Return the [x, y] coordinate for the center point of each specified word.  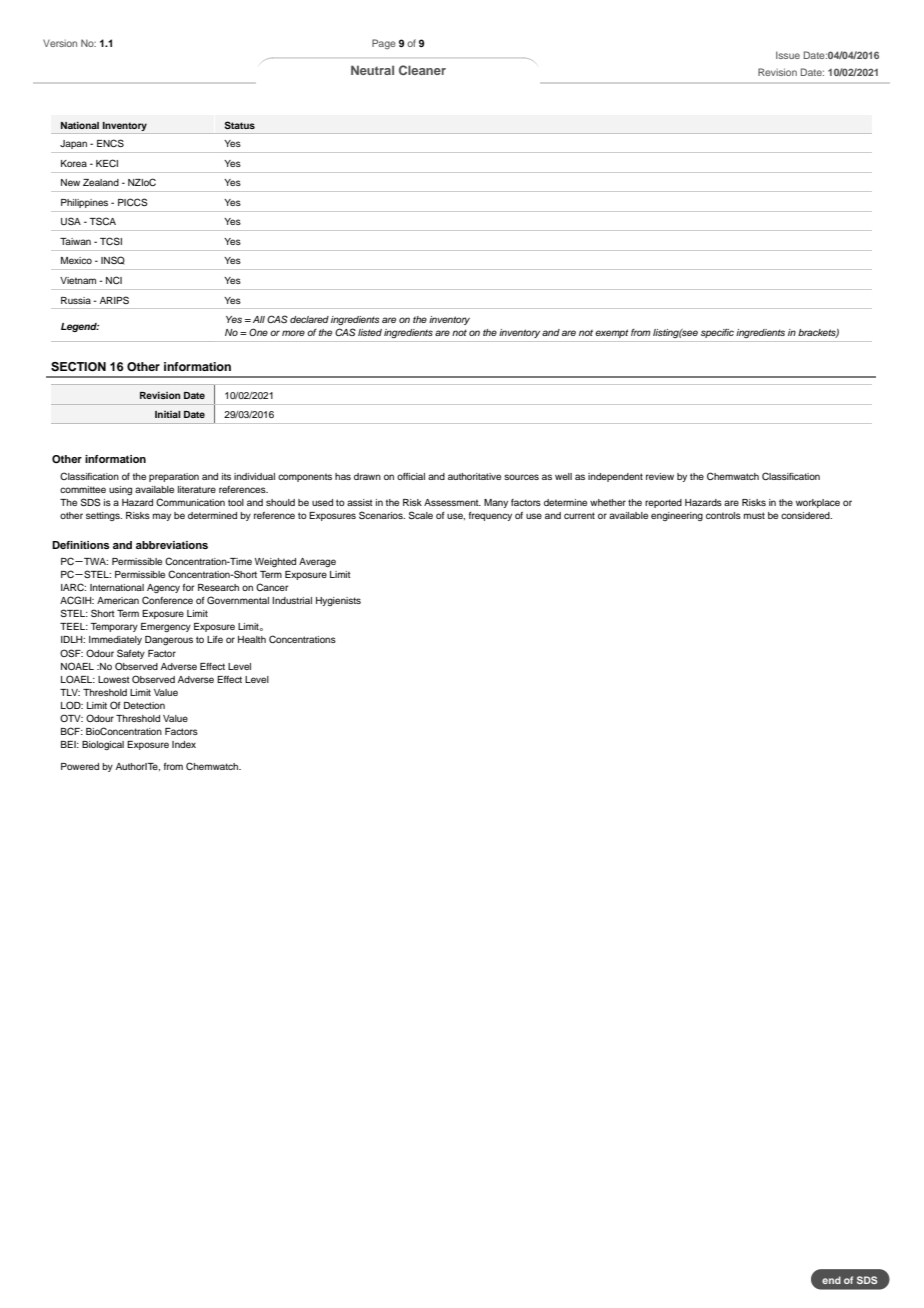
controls [723, 515]
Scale [421, 515]
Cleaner [422, 70]
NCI [114, 280]
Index [184, 744]
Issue [788, 55]
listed [370, 332]
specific [717, 333]
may [162, 517]
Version [60, 43]
